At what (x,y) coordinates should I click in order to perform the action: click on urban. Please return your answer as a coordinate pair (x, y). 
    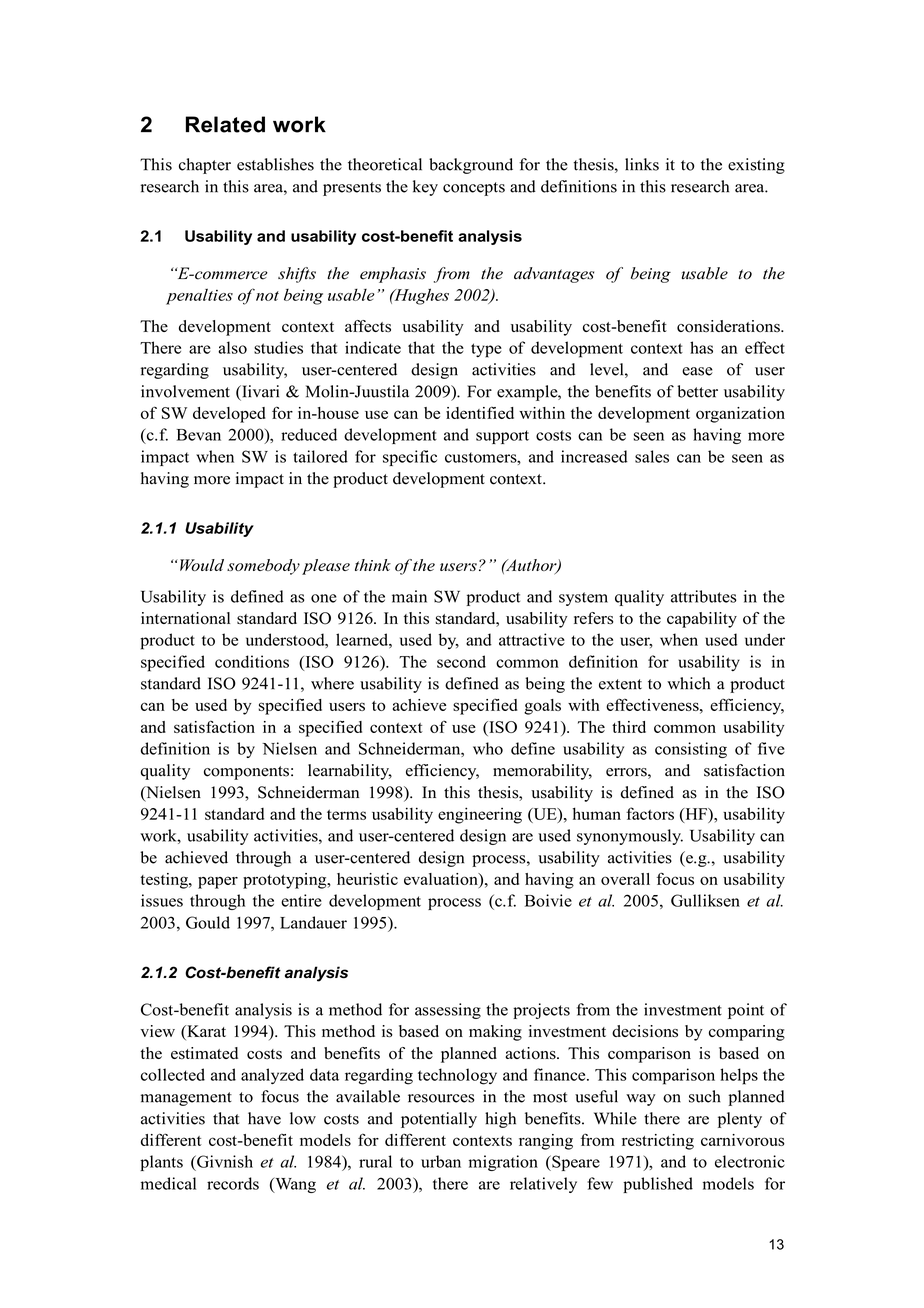
    Looking at the image, I should click on (441, 1161).
